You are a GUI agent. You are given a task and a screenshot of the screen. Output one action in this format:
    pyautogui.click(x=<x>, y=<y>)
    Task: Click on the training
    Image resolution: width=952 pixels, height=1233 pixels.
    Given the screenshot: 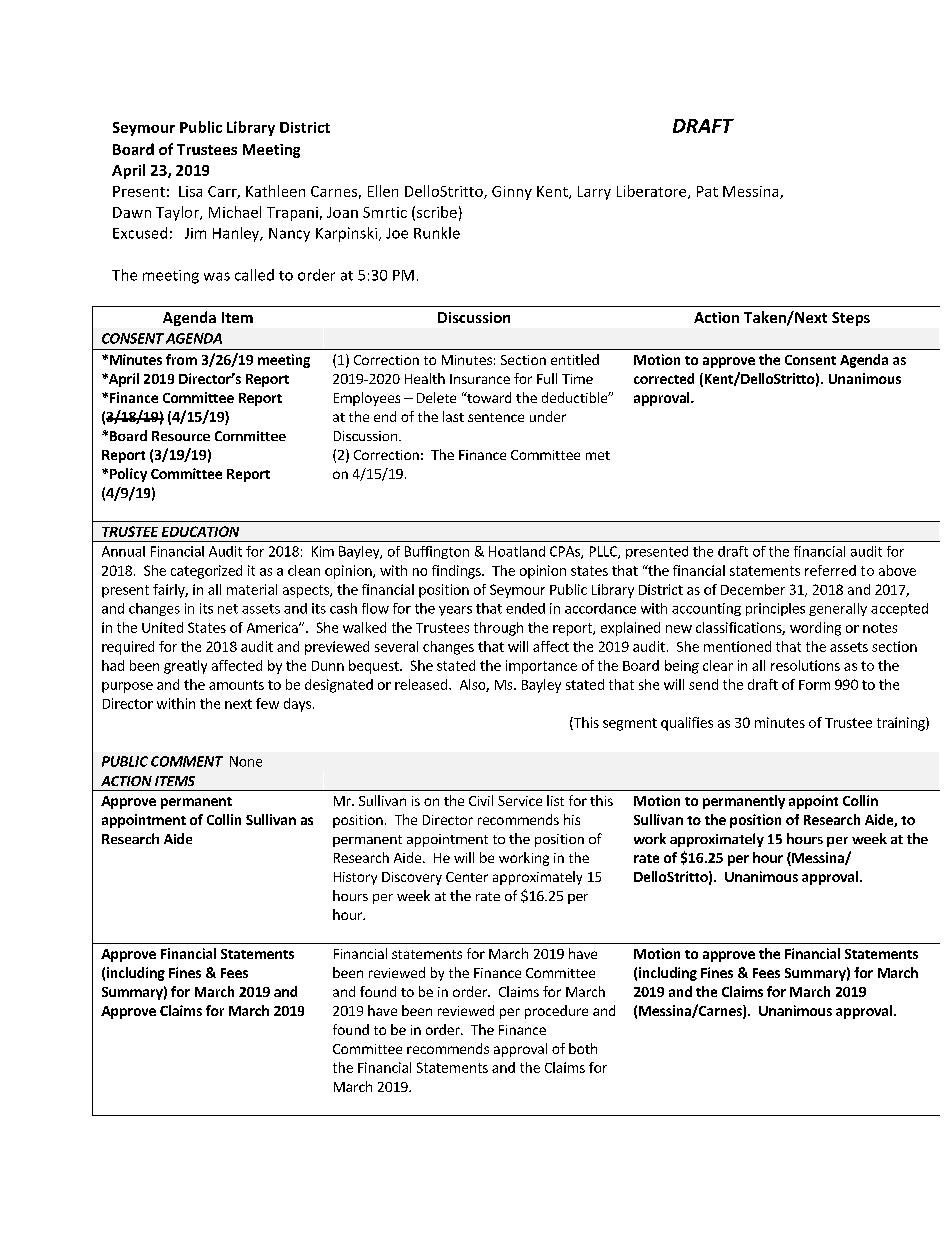 What is the action you would take?
    pyautogui.click(x=902, y=724)
